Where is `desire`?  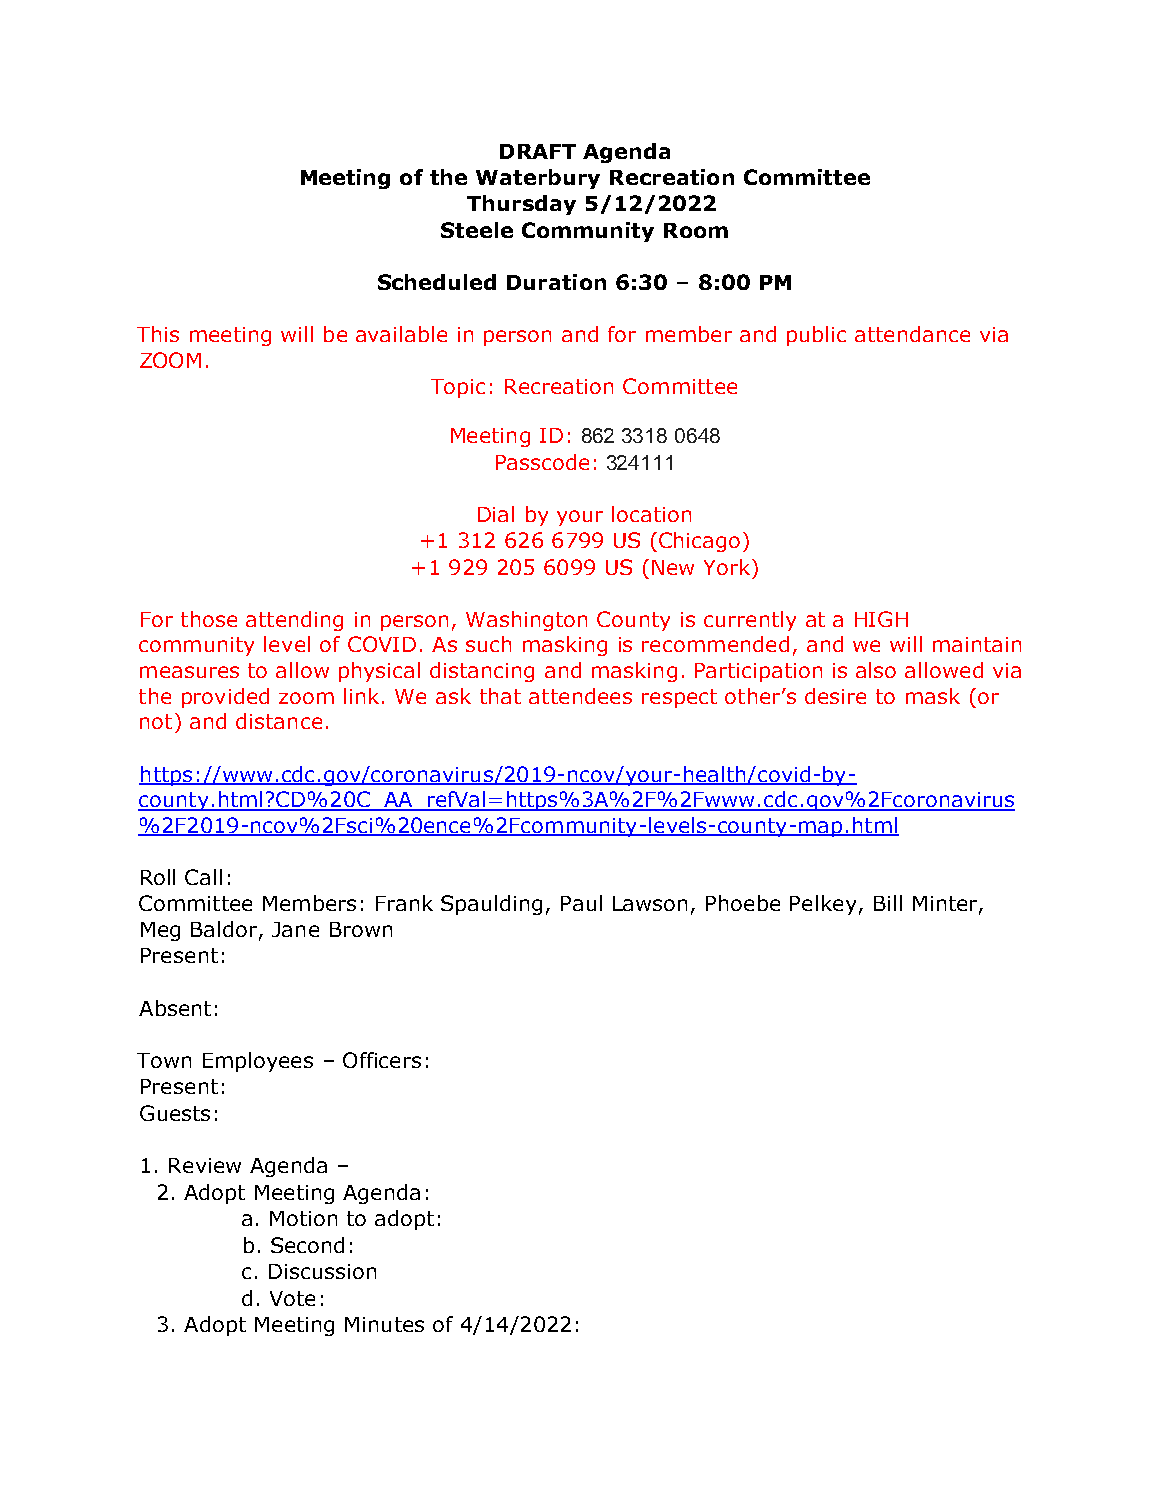
desire is located at coordinates (835, 696).
